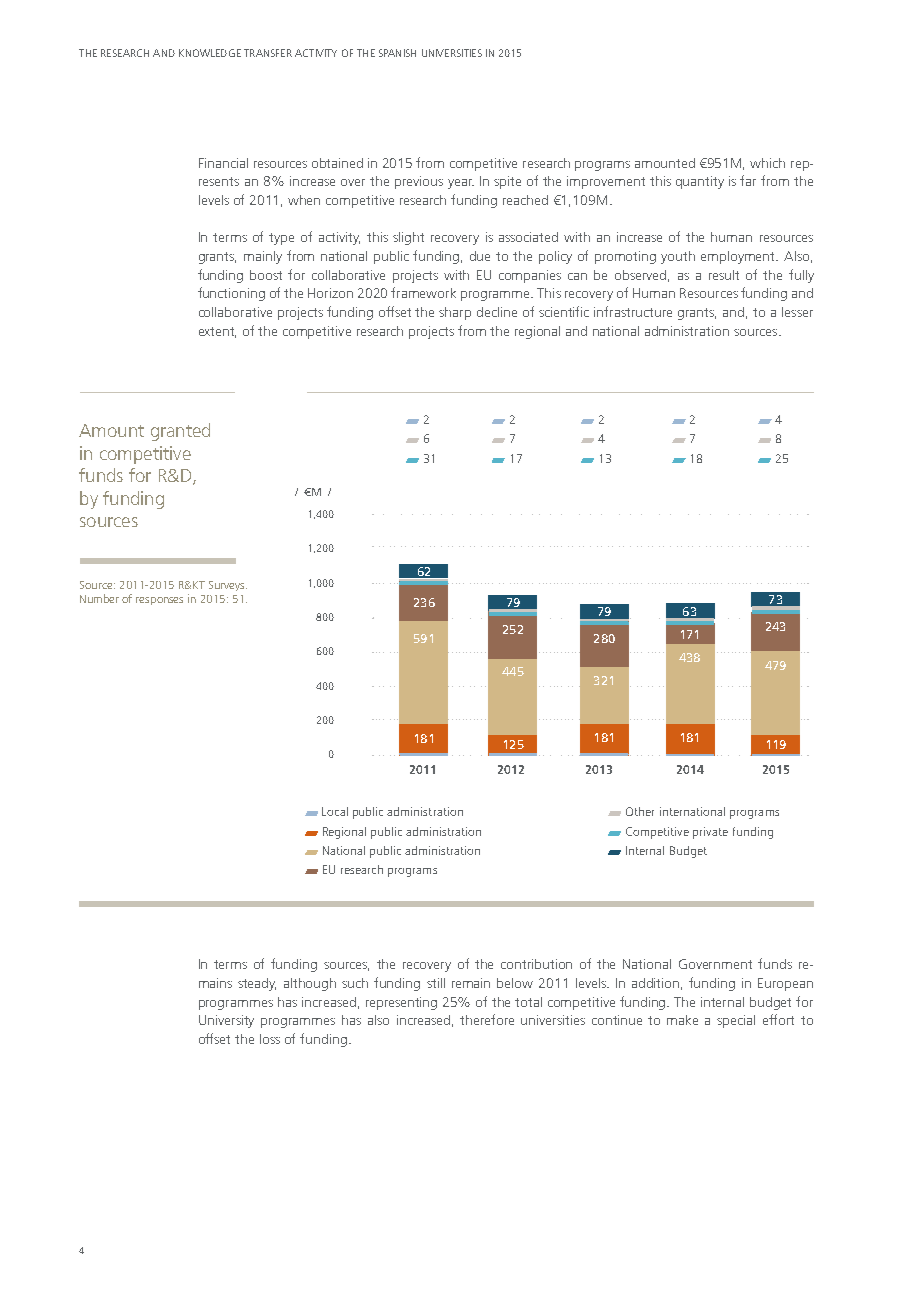  What do you see at coordinates (335, 811) in the document?
I see `Local` at bounding box center [335, 811].
